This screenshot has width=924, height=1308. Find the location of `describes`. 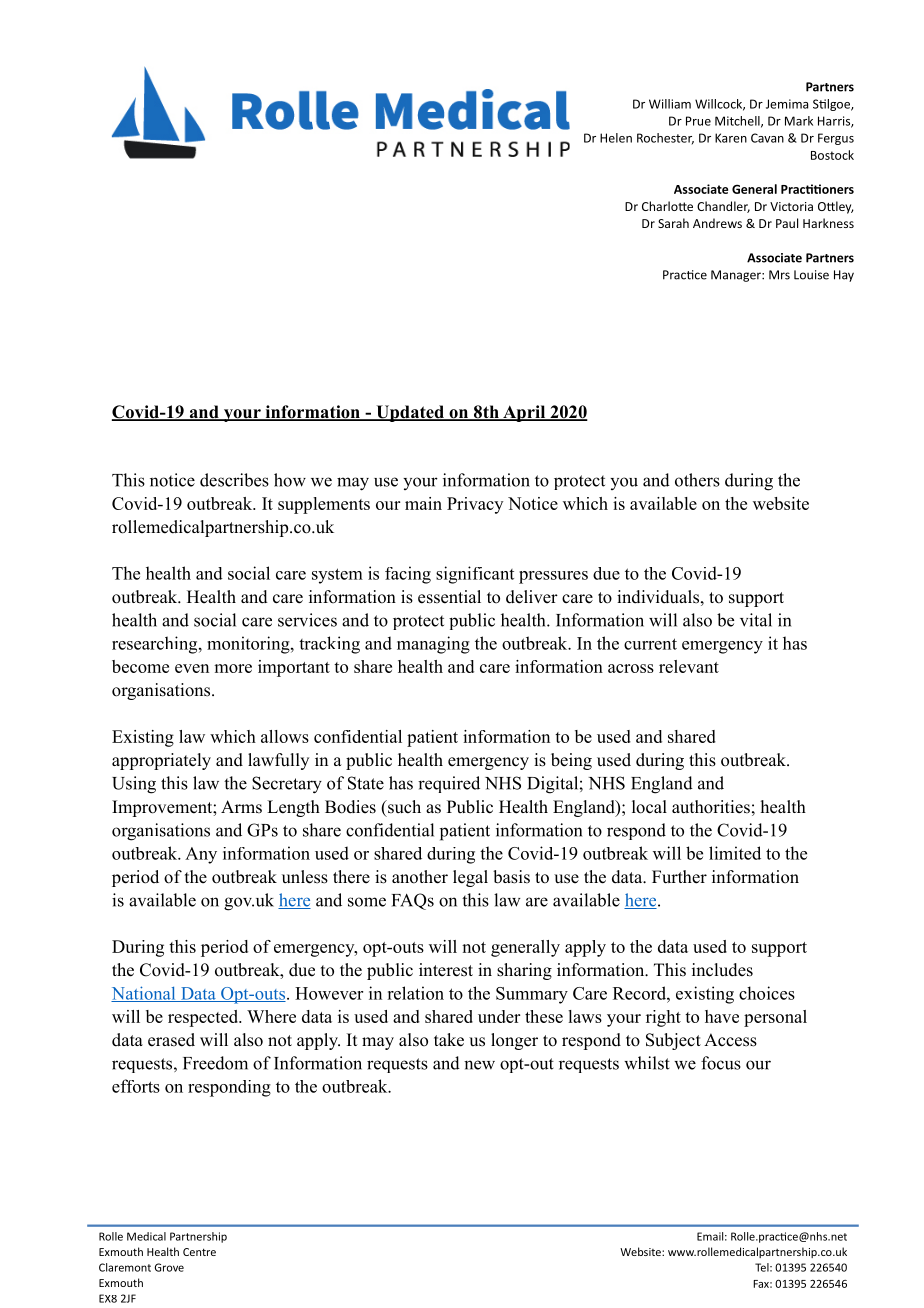

describes is located at coordinates (234, 480).
